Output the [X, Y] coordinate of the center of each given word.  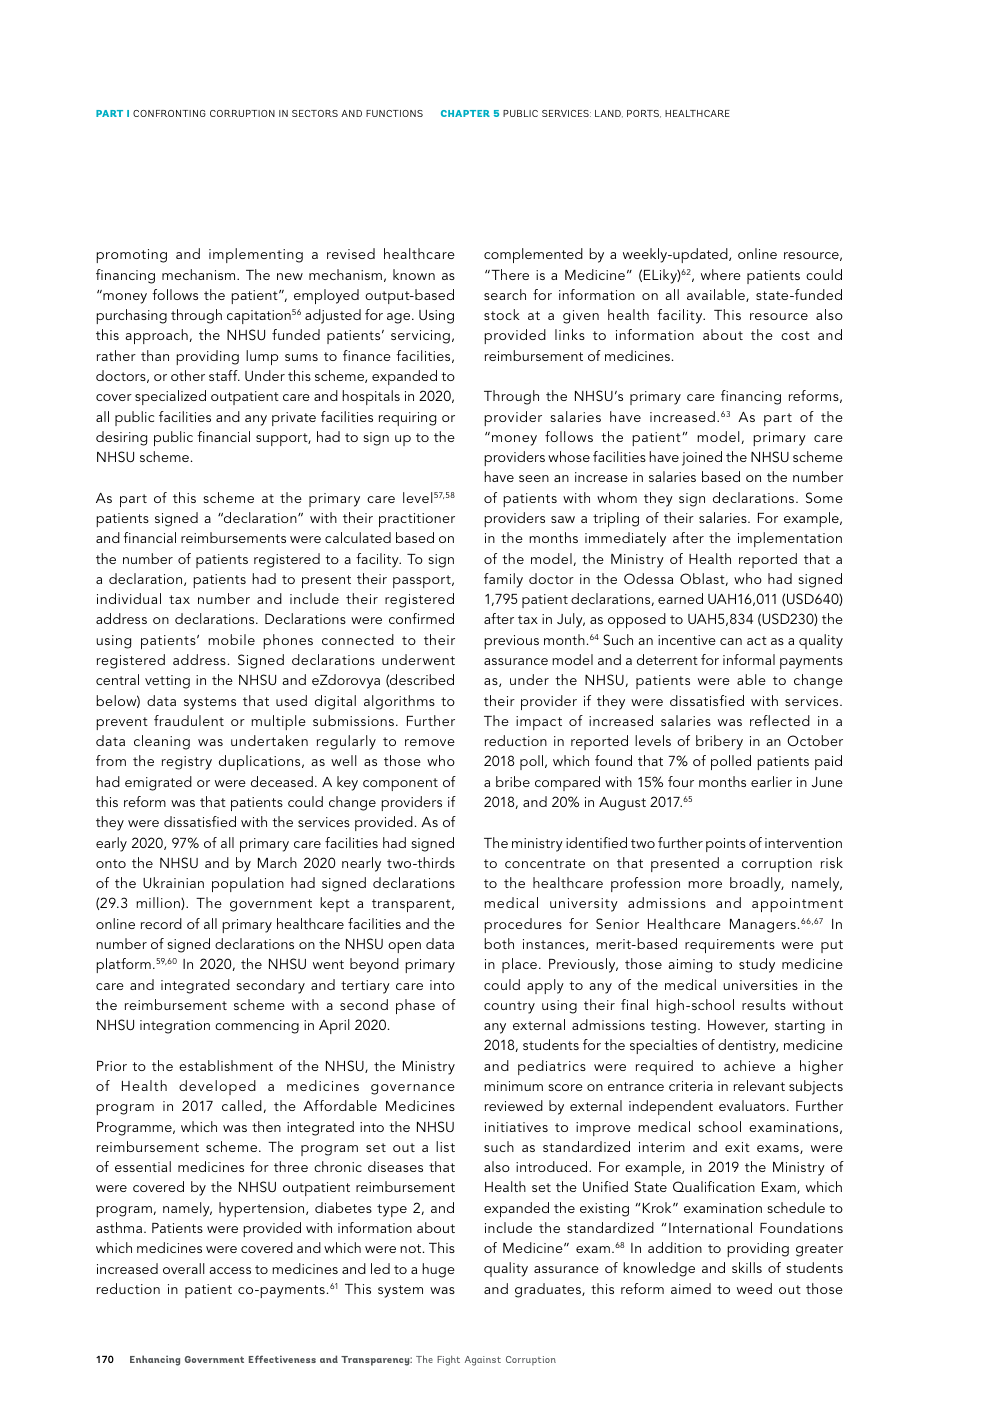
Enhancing [155, 1360]
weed [754, 1288]
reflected [780, 720]
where [721, 274]
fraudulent [189, 720]
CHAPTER [465, 113]
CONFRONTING [169, 113]
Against [483, 1361]
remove [430, 742]
